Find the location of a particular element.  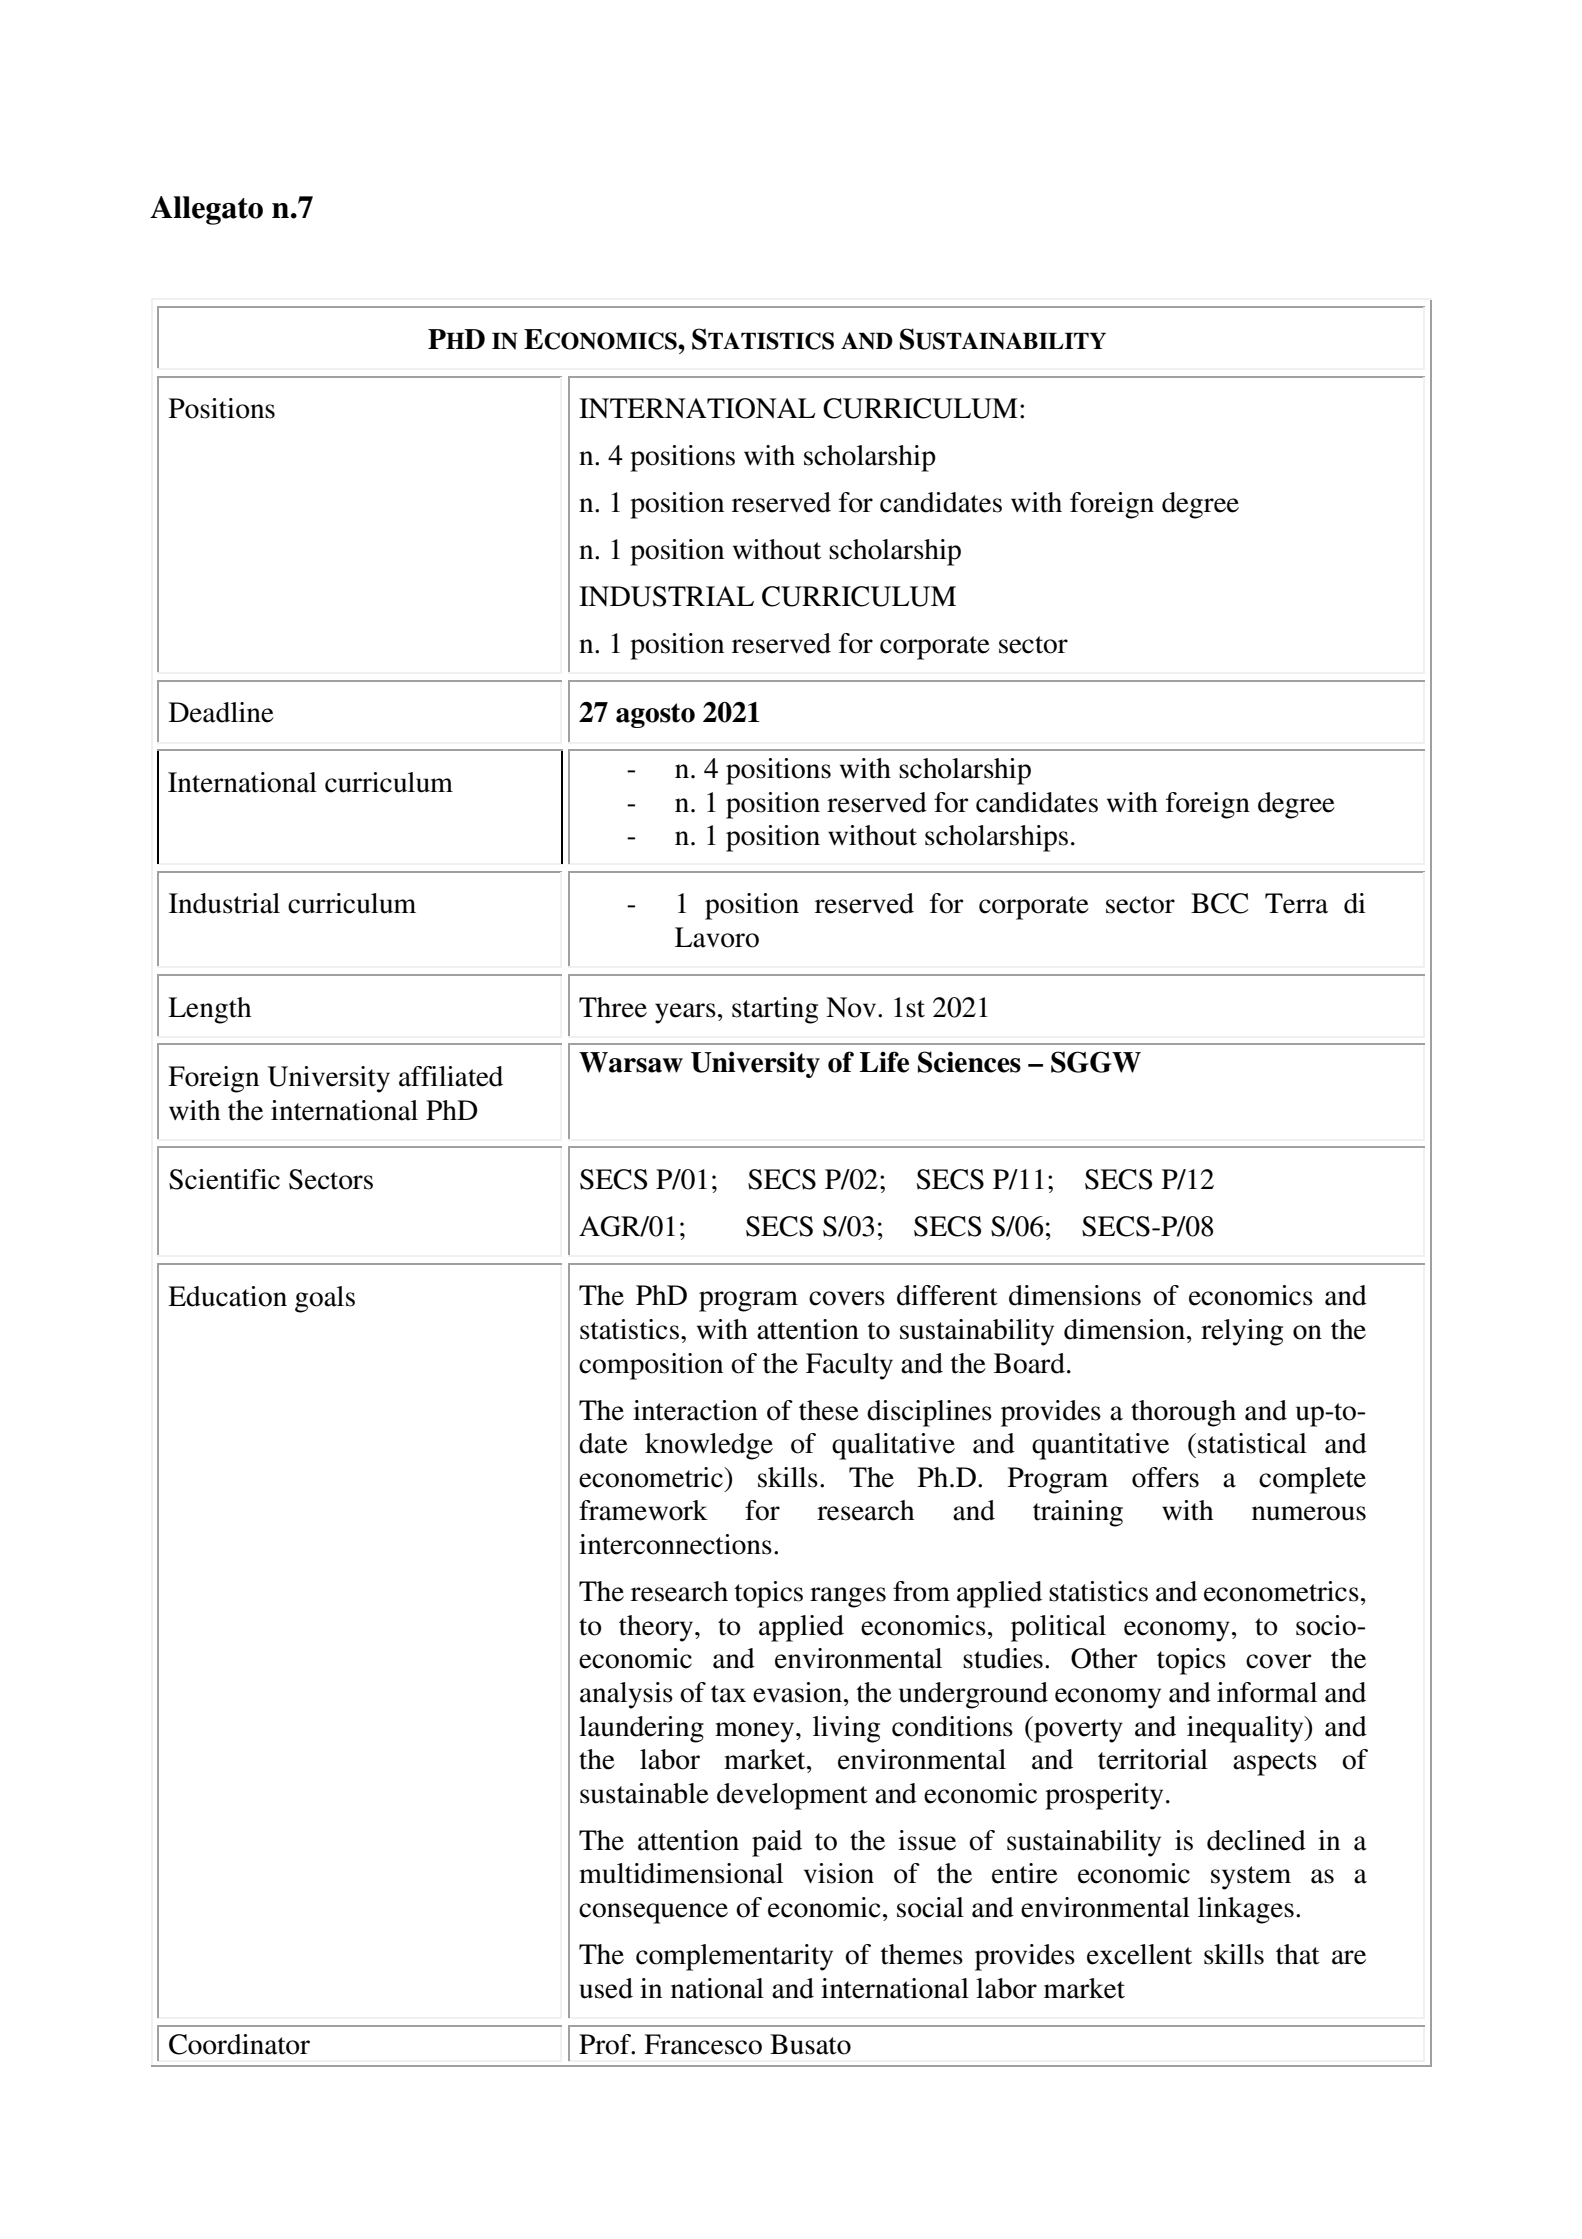

thorough is located at coordinates (1183, 1413).
